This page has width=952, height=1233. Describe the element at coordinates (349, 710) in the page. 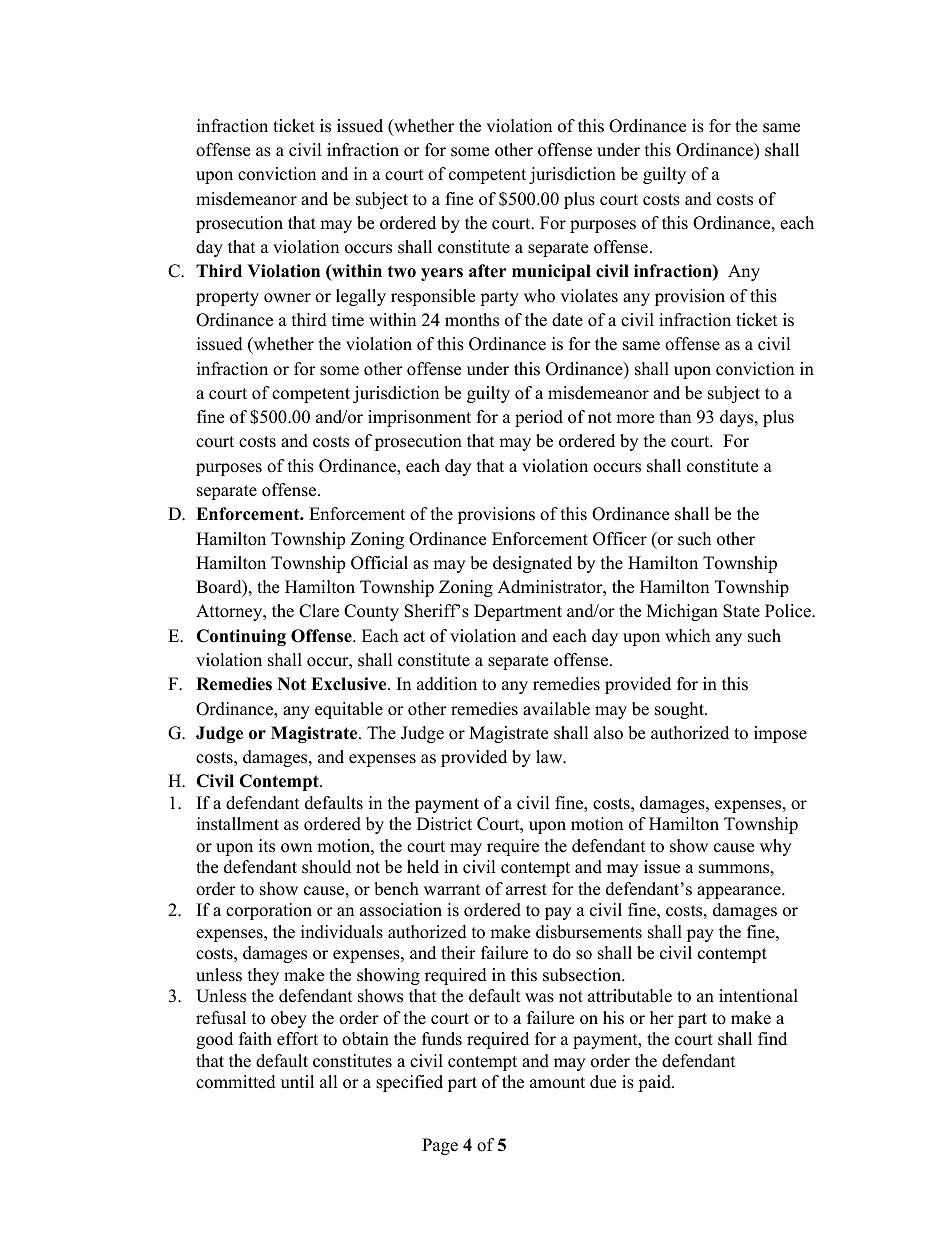

I see `equitable` at that location.
